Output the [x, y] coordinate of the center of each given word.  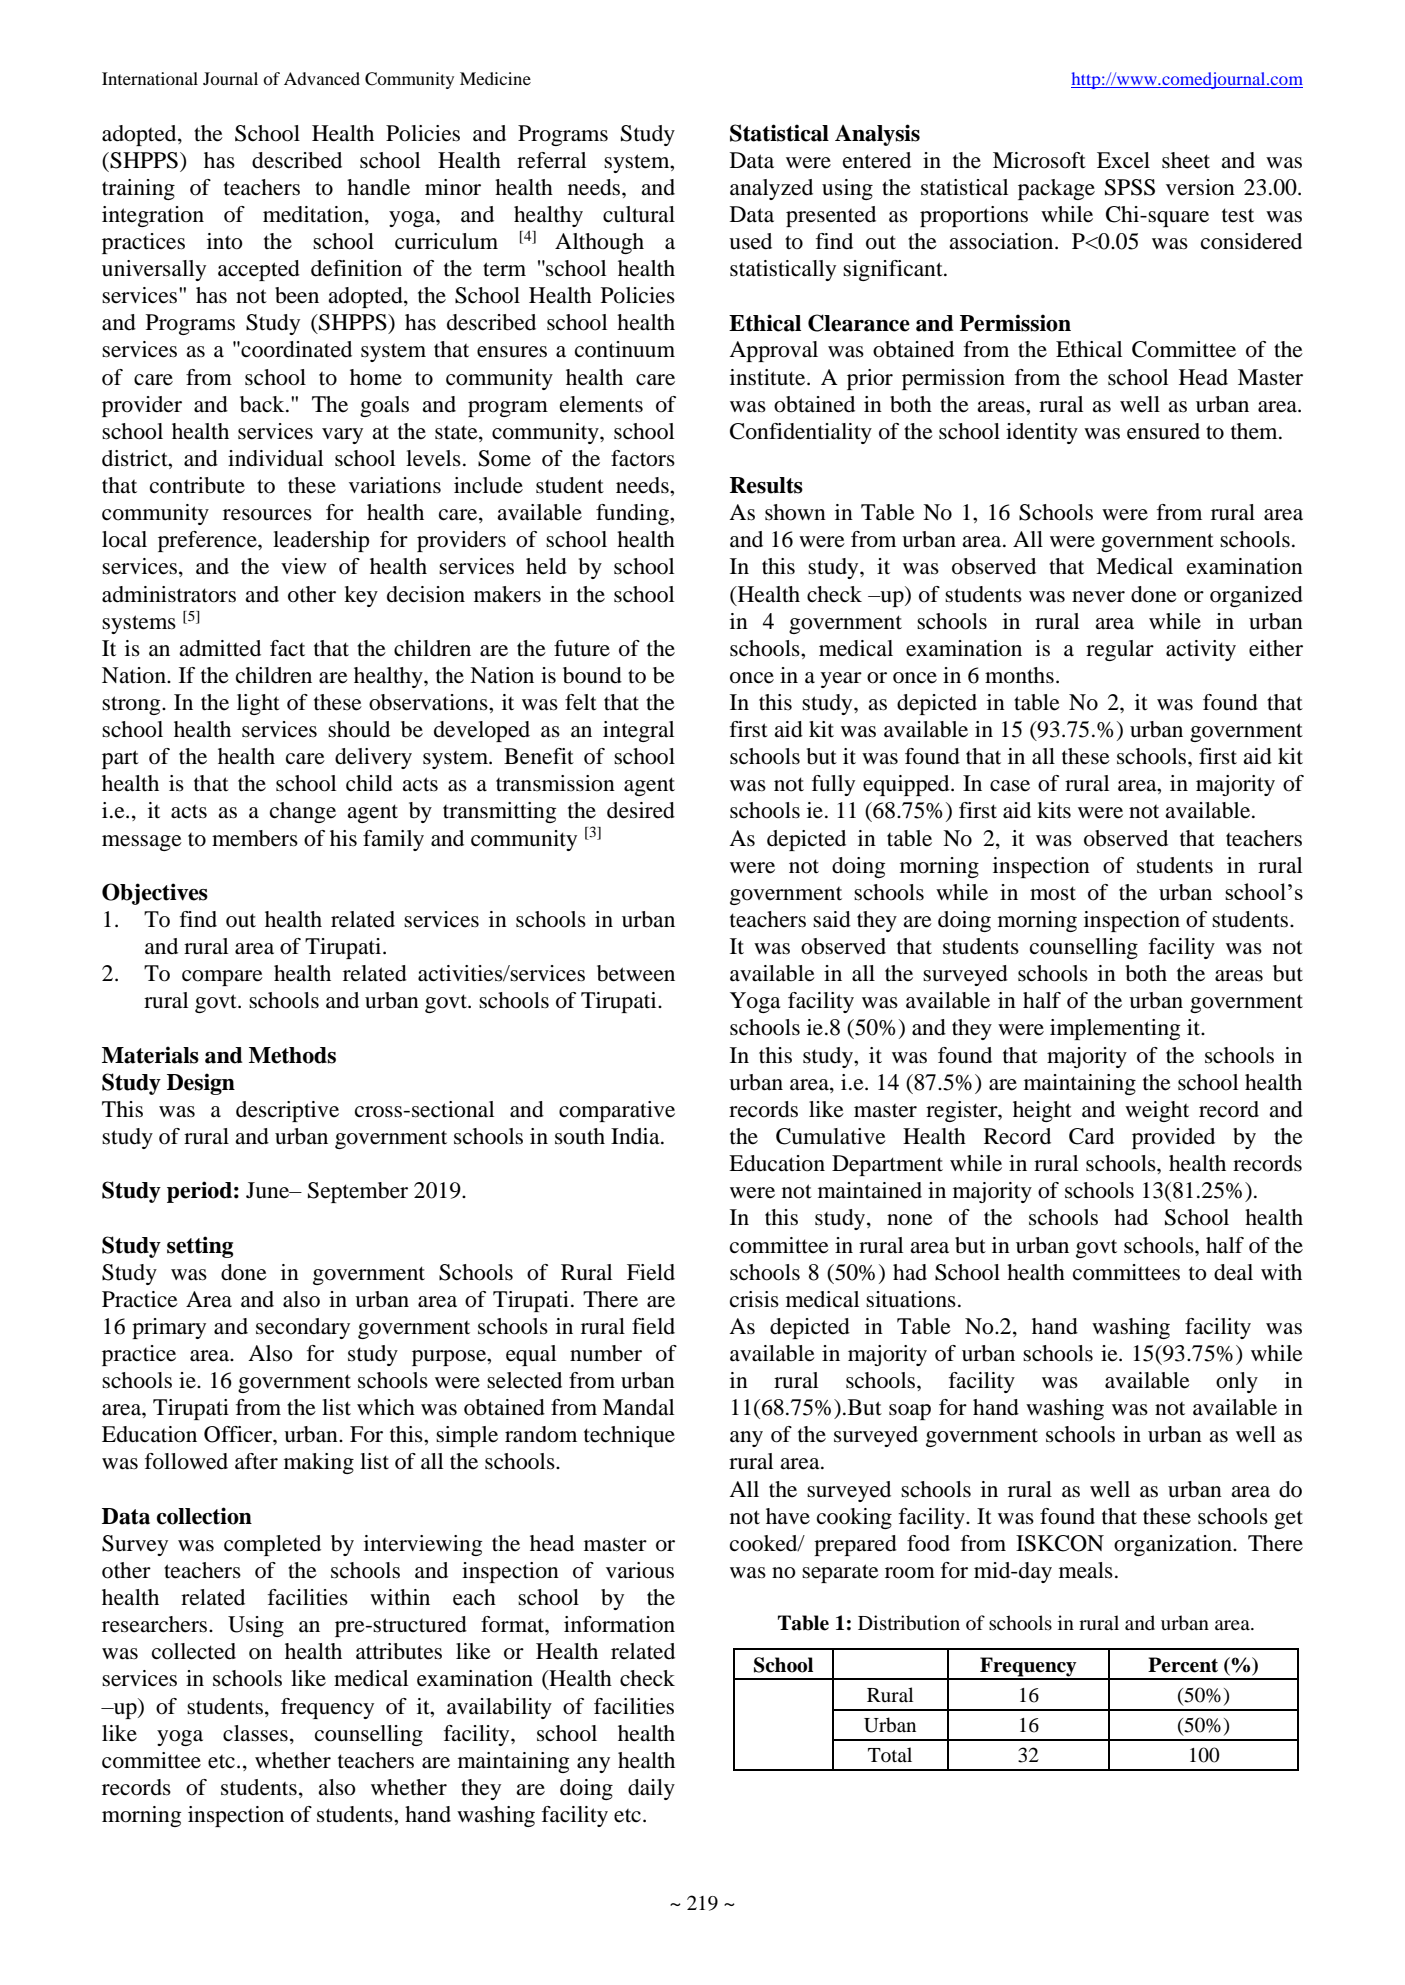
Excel [1123, 160]
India [636, 1136]
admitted [220, 648]
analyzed [771, 189]
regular [1120, 650]
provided [1173, 1138]
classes [255, 1733]
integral [638, 731]
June [269, 1190]
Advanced [322, 78]
